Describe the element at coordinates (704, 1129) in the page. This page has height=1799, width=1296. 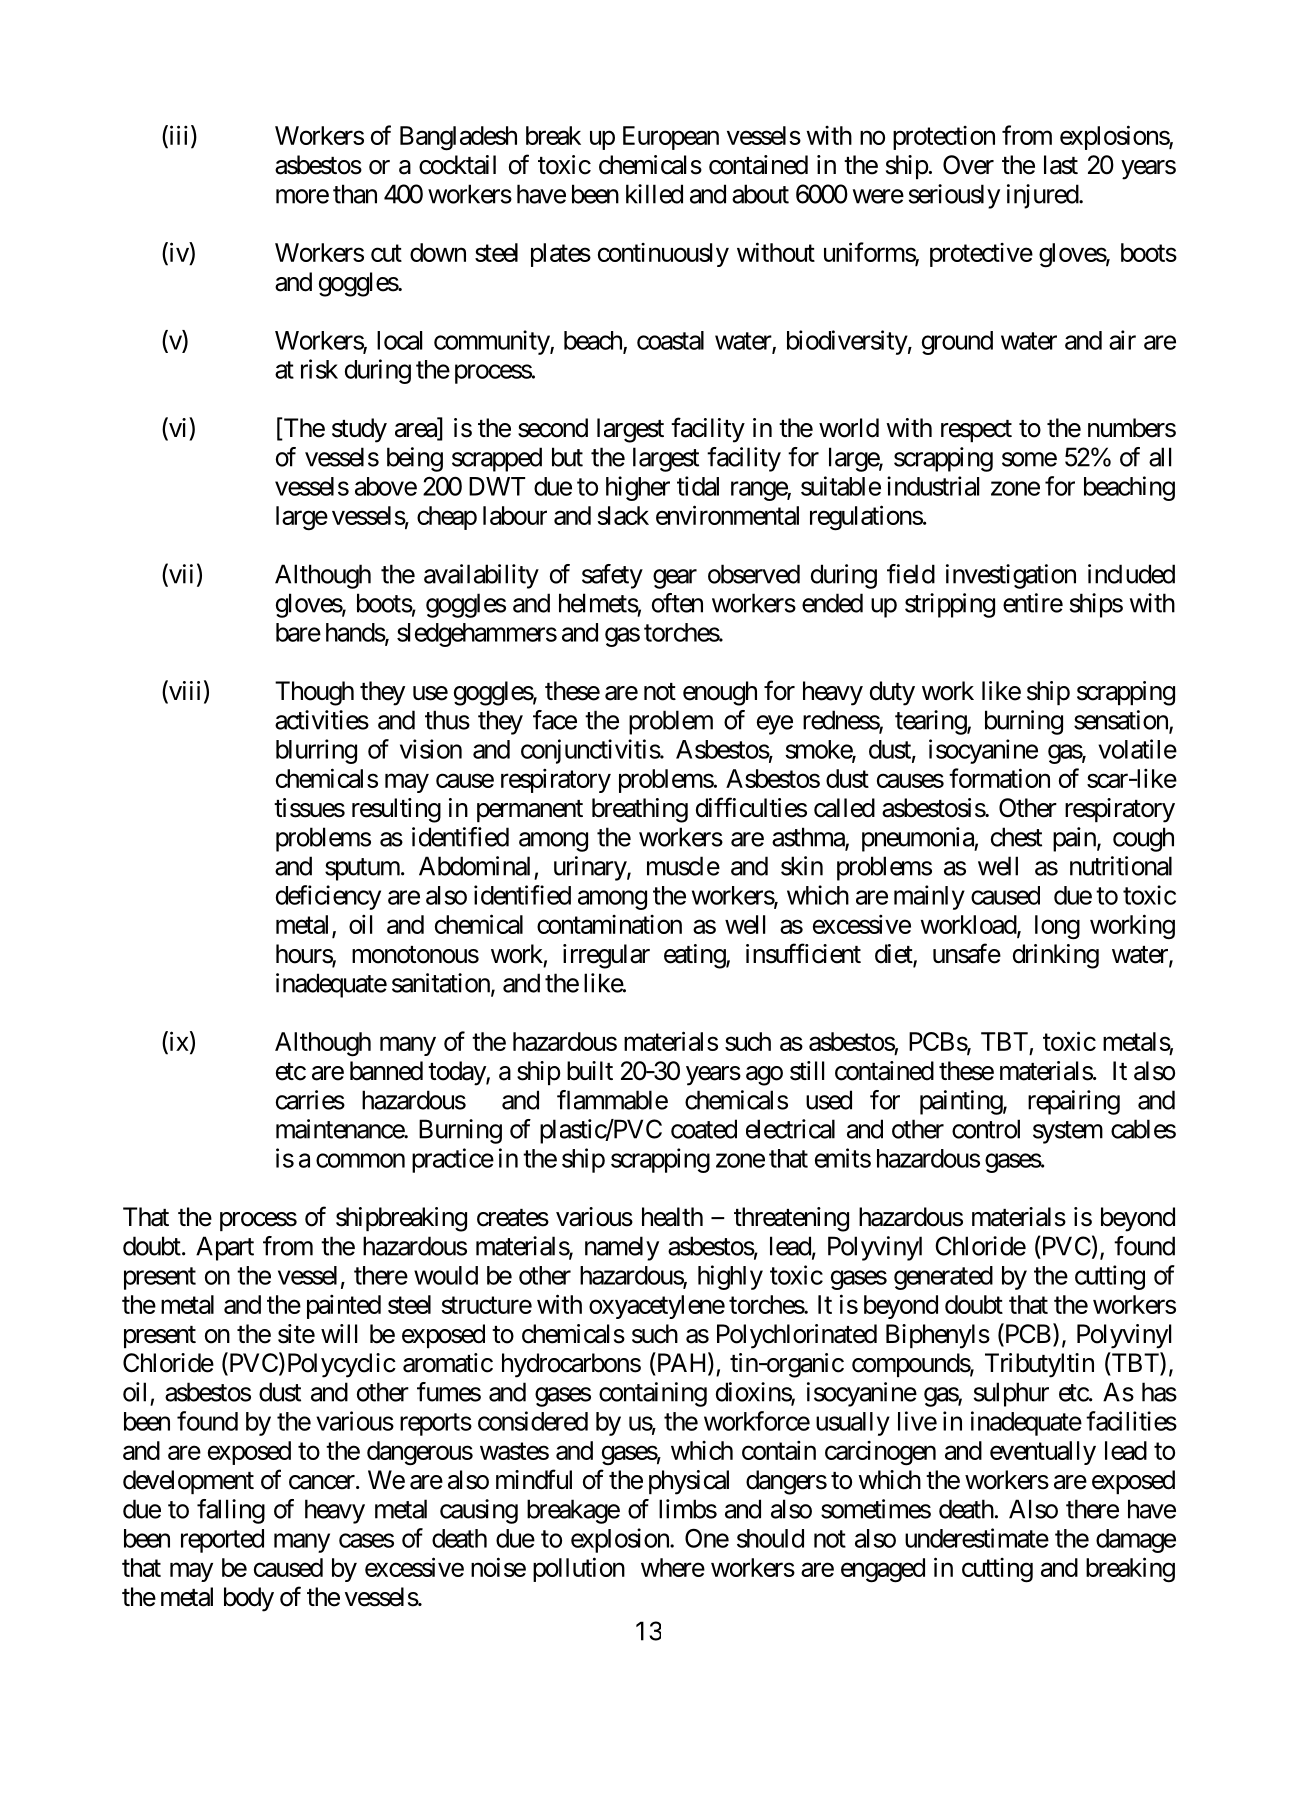
I see `coated` at that location.
